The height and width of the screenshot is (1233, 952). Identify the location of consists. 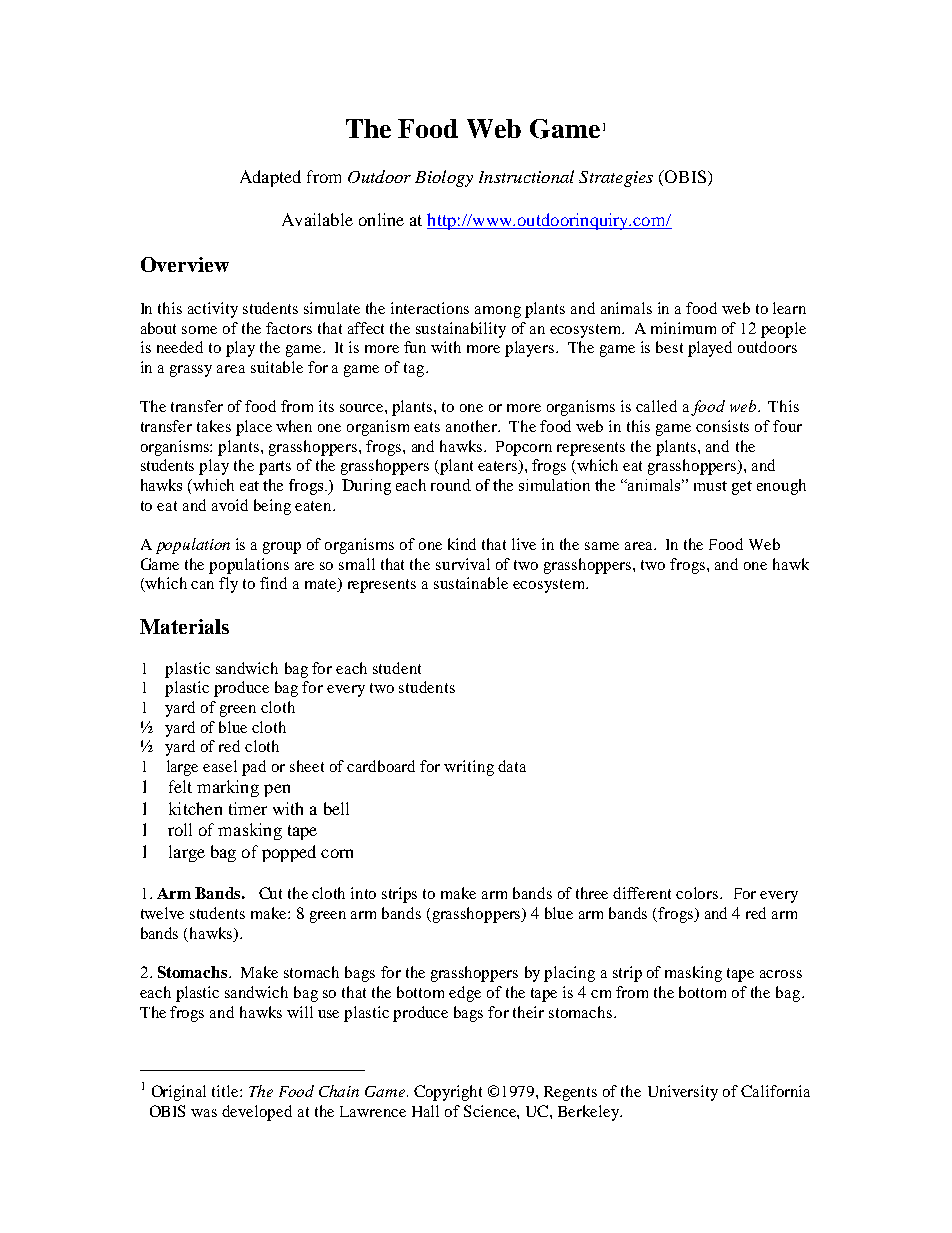
(722, 426).
